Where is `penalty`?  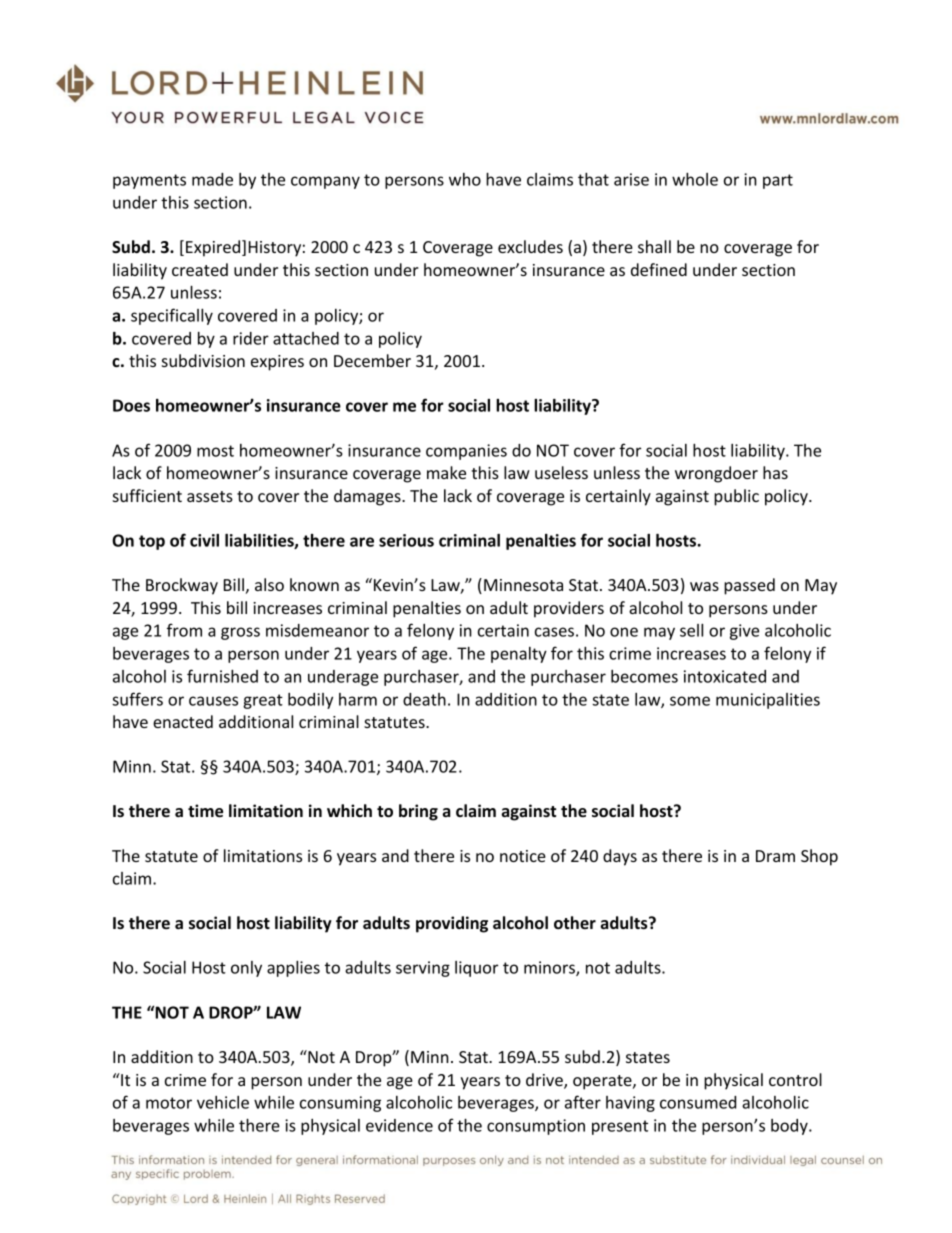
penalty is located at coordinates (519, 655).
